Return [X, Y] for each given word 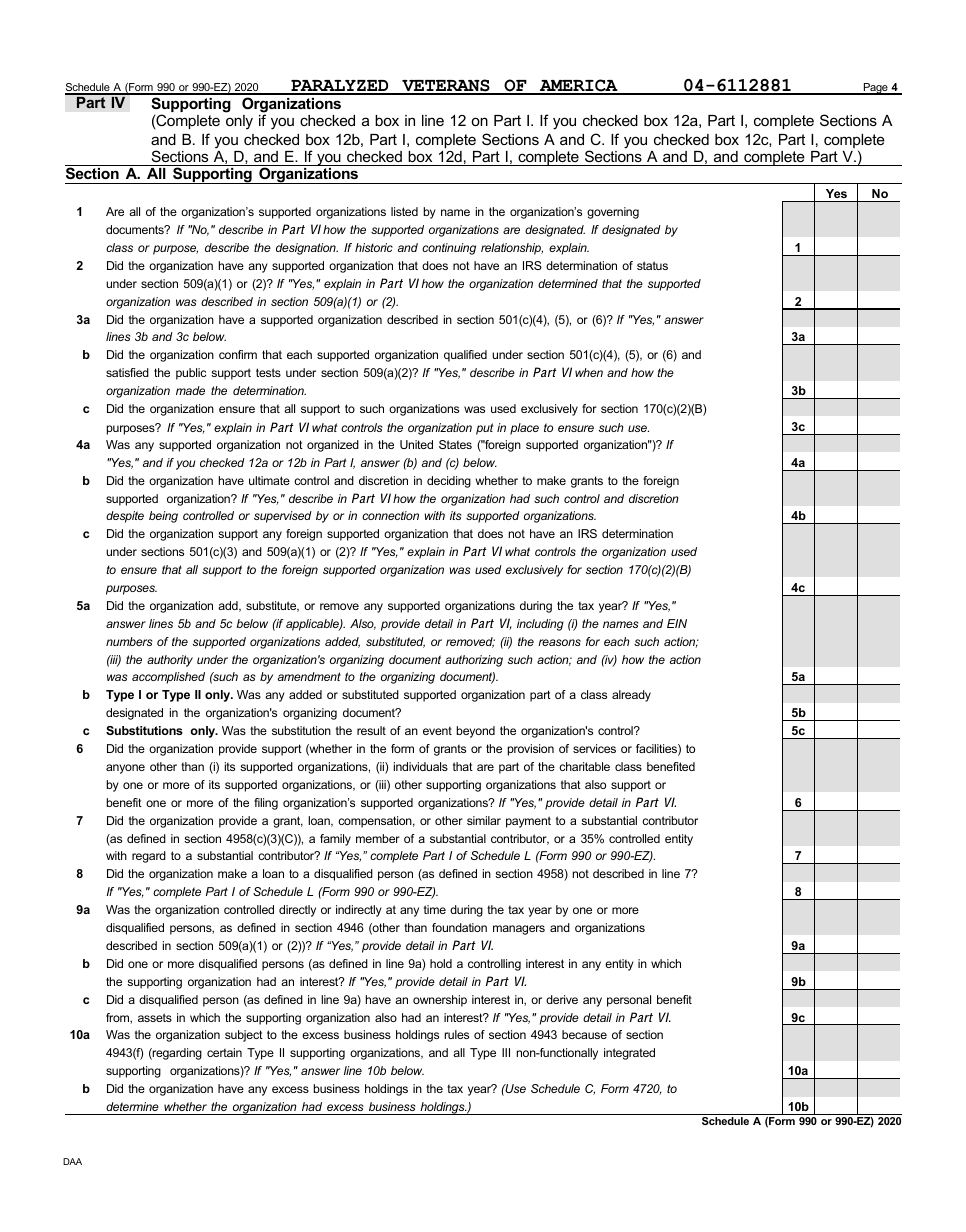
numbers [129, 641]
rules [456, 1034]
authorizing [474, 661]
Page [875, 89]
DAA [72, 1161]
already [631, 696]
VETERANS [446, 86]
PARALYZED [340, 87]
